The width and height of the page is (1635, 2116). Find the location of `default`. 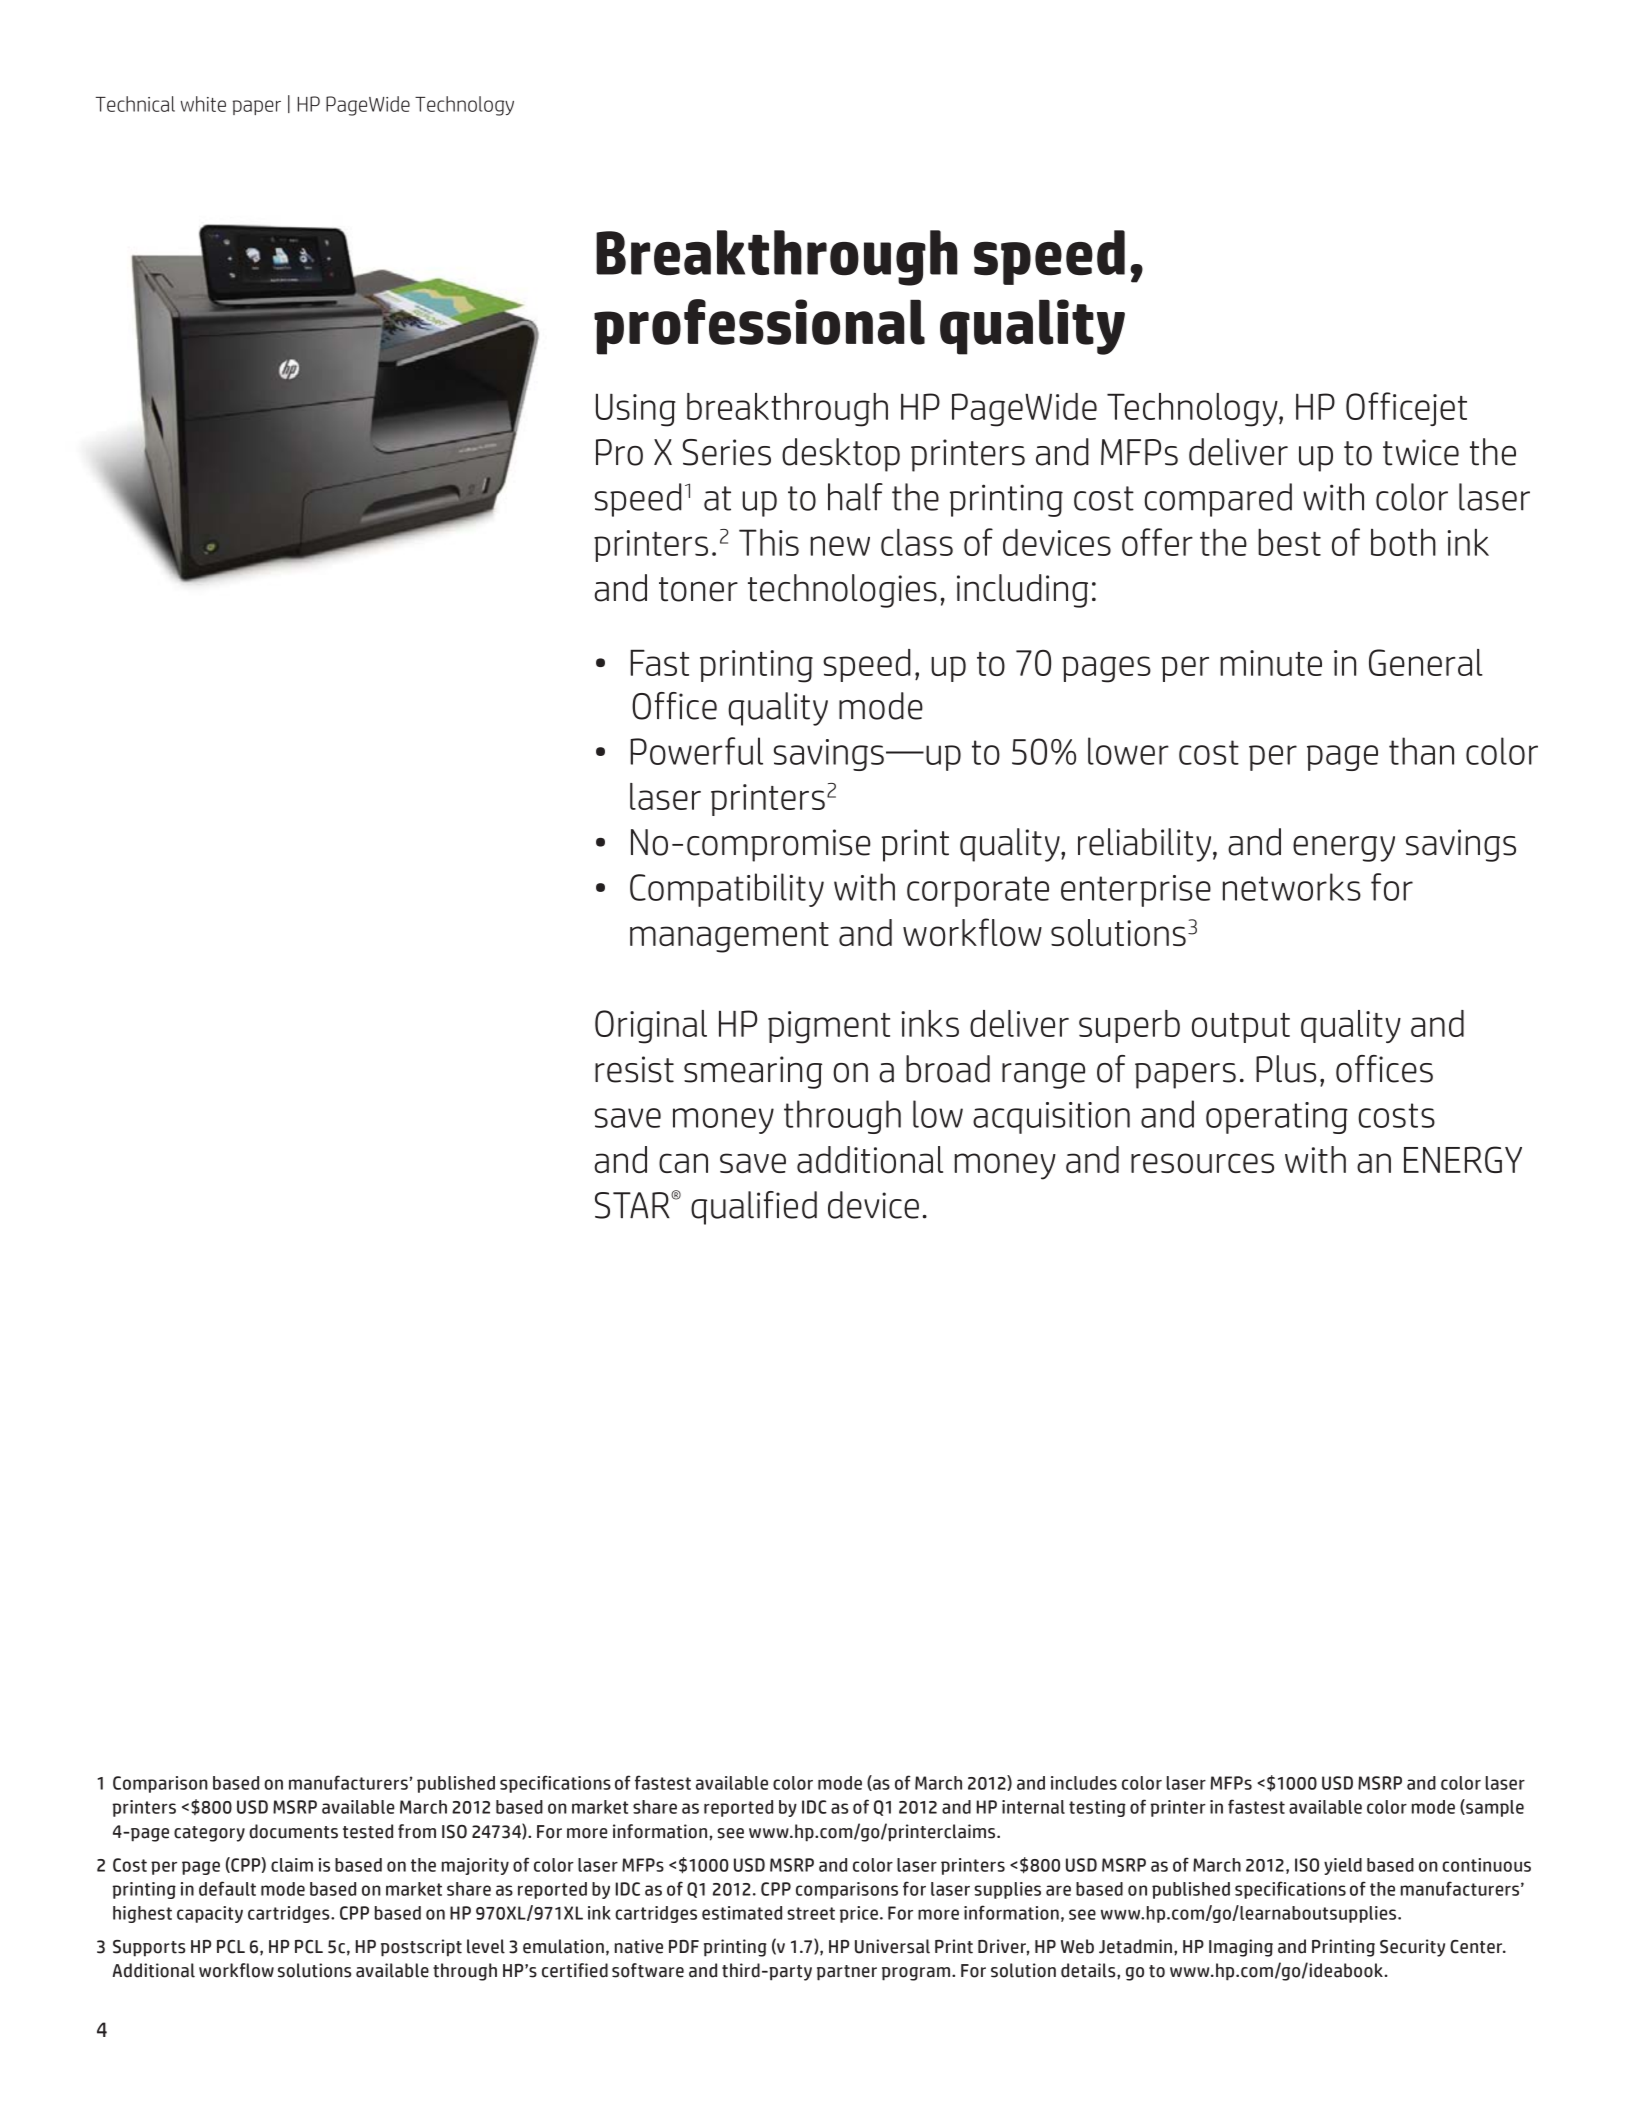

default is located at coordinates (227, 1888).
